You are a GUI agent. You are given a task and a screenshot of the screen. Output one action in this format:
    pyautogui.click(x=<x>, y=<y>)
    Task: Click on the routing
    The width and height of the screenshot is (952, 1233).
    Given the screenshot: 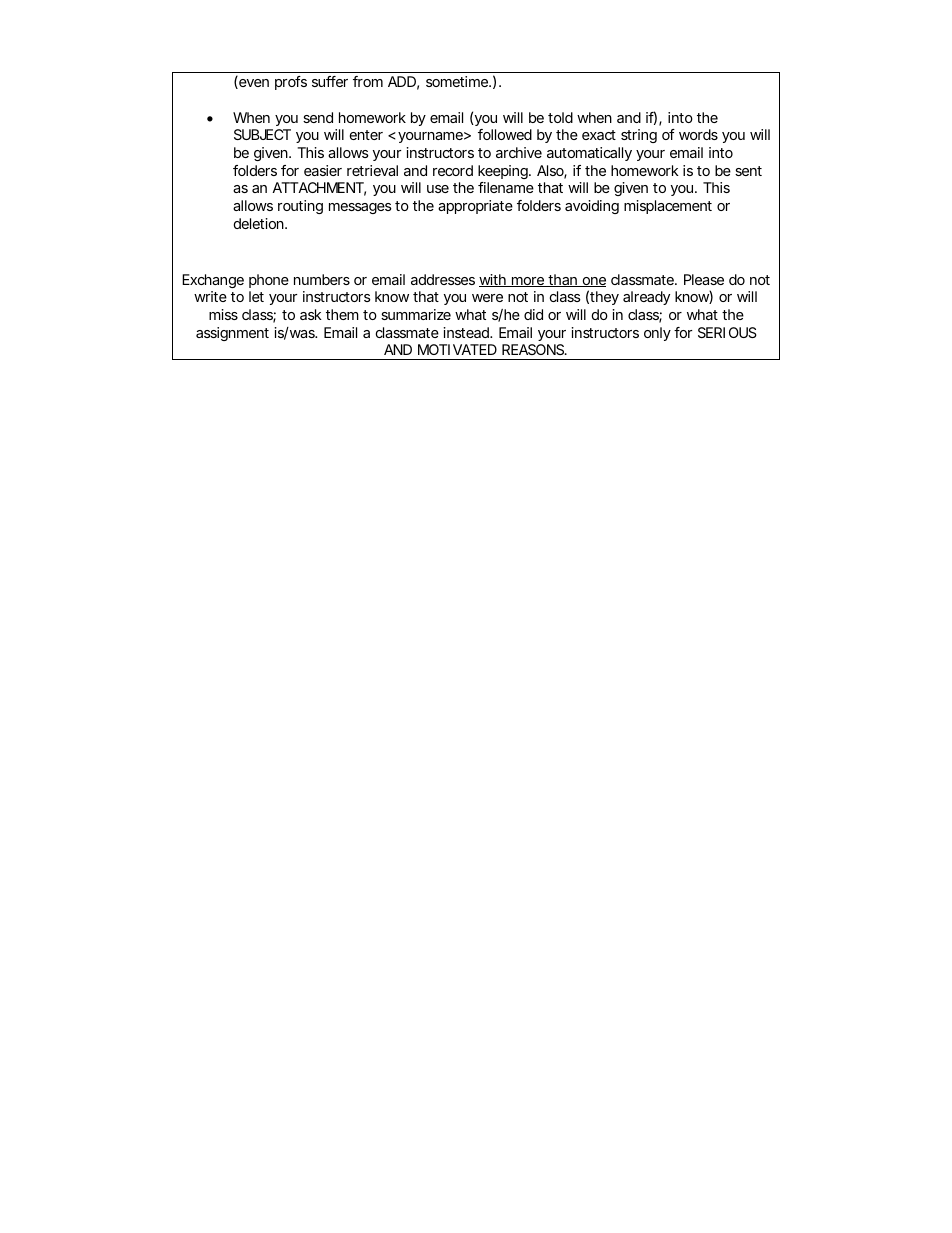 What is the action you would take?
    pyautogui.click(x=300, y=207)
